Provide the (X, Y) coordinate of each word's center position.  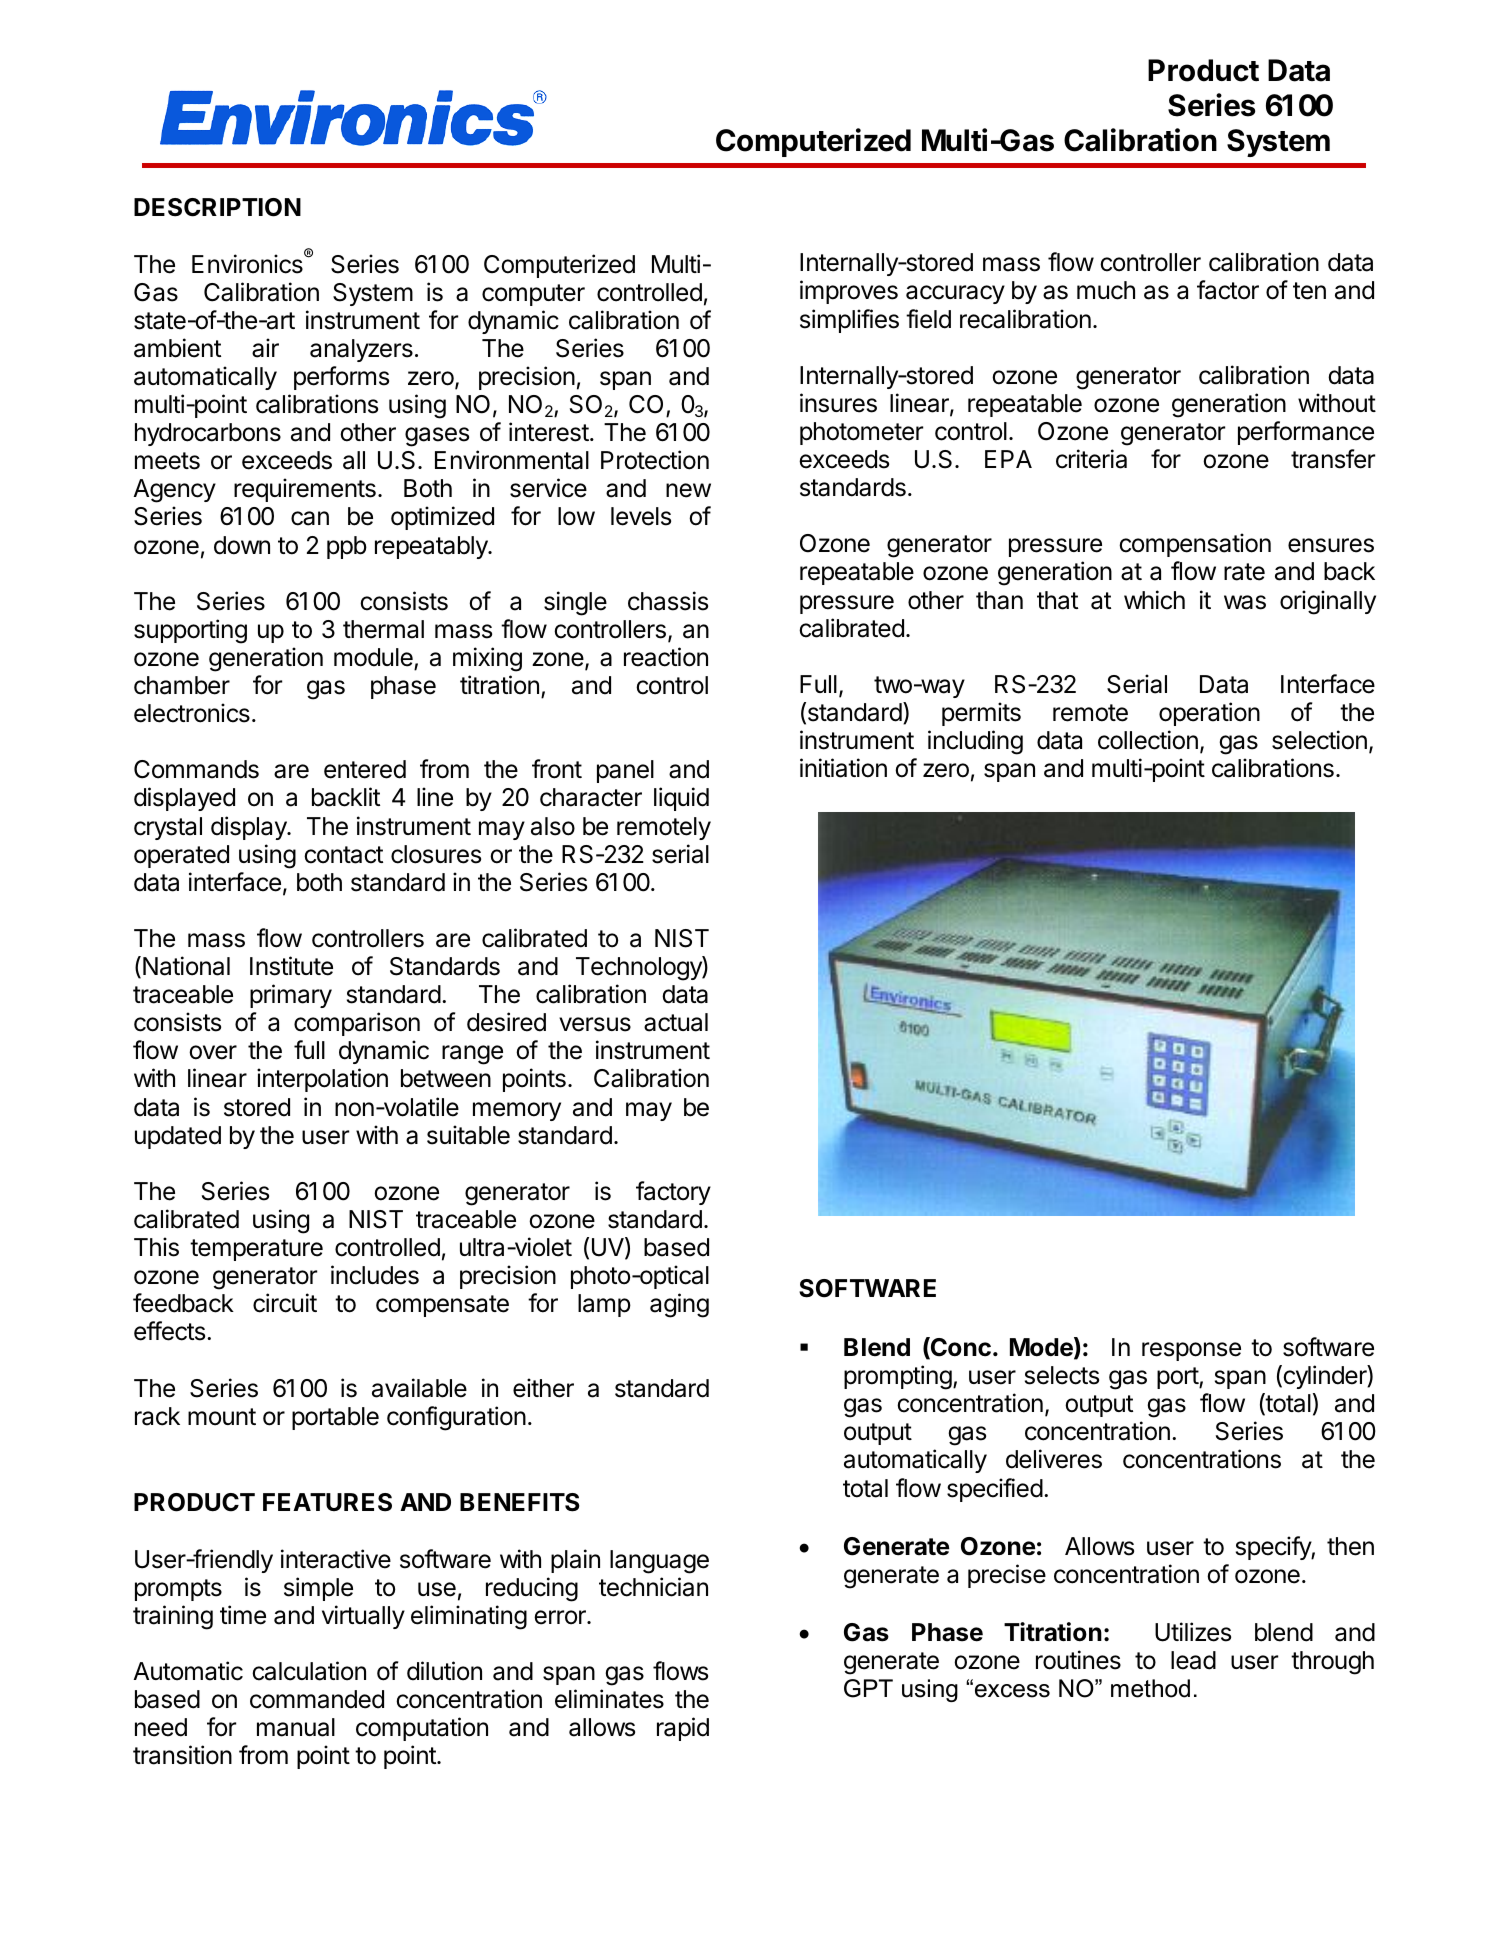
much (1106, 290)
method (1150, 1688)
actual (676, 1022)
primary (291, 996)
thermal (383, 629)
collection (1148, 740)
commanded (317, 1699)
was (1245, 602)
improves (849, 292)
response (1191, 1351)
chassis (668, 601)
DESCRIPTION (217, 207)
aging (679, 1305)
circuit (285, 1303)
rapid (683, 1729)
